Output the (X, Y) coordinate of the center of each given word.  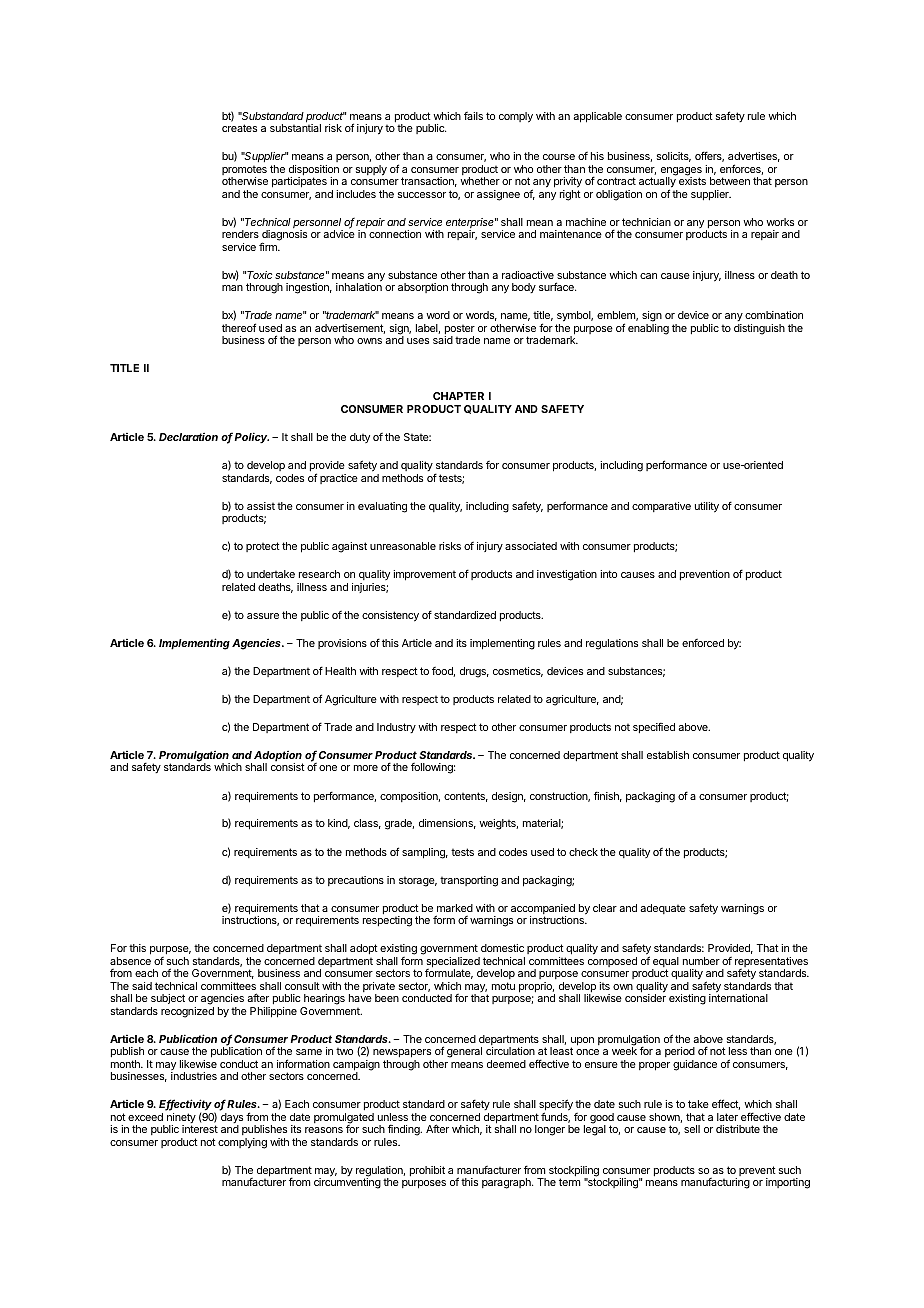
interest (200, 1129)
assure (263, 616)
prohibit (427, 1171)
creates (239, 128)
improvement (424, 575)
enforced (703, 643)
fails (473, 116)
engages (681, 172)
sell (692, 1129)
